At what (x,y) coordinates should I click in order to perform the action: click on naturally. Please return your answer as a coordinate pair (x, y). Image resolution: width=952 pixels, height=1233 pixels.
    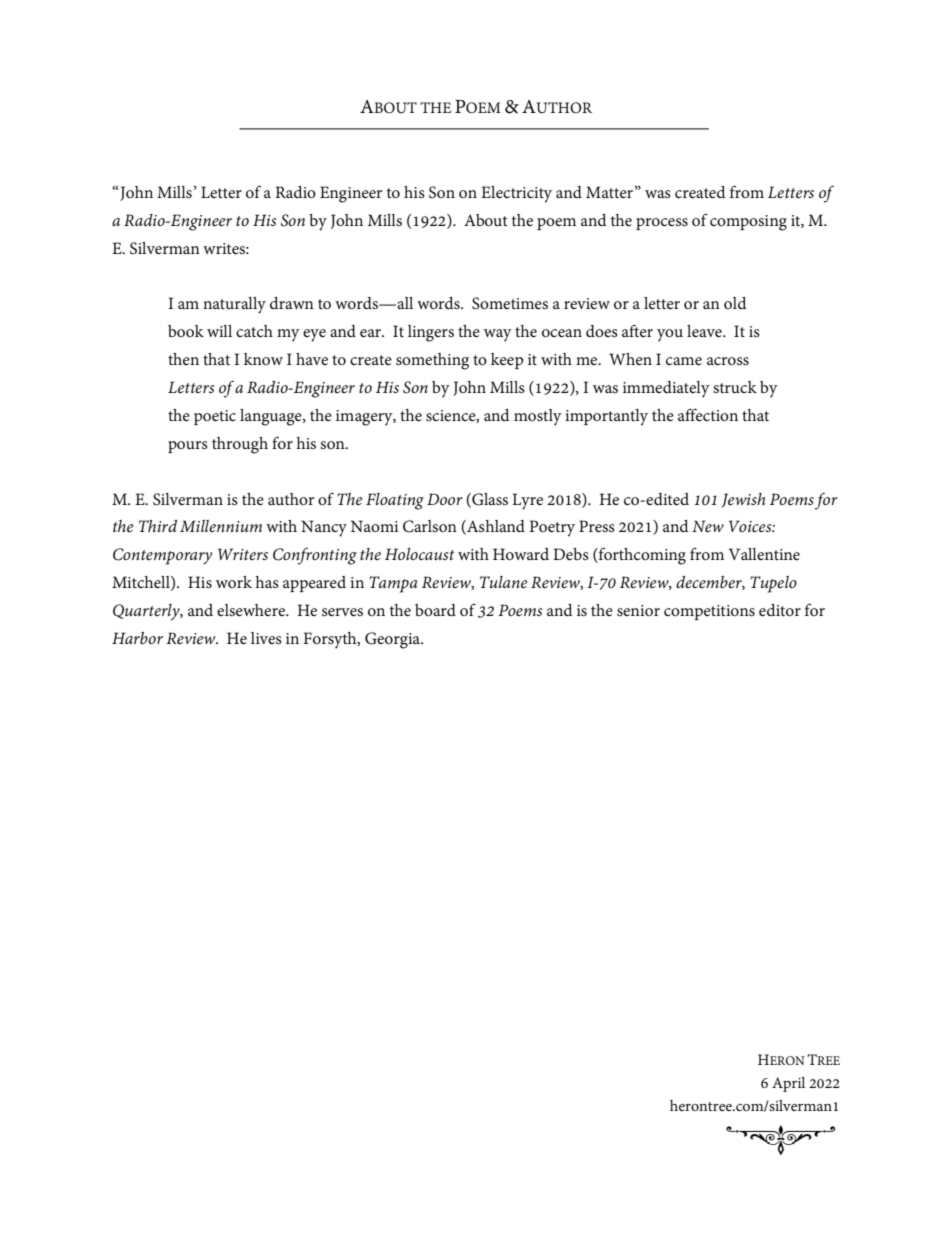
    Looking at the image, I should click on (234, 305).
